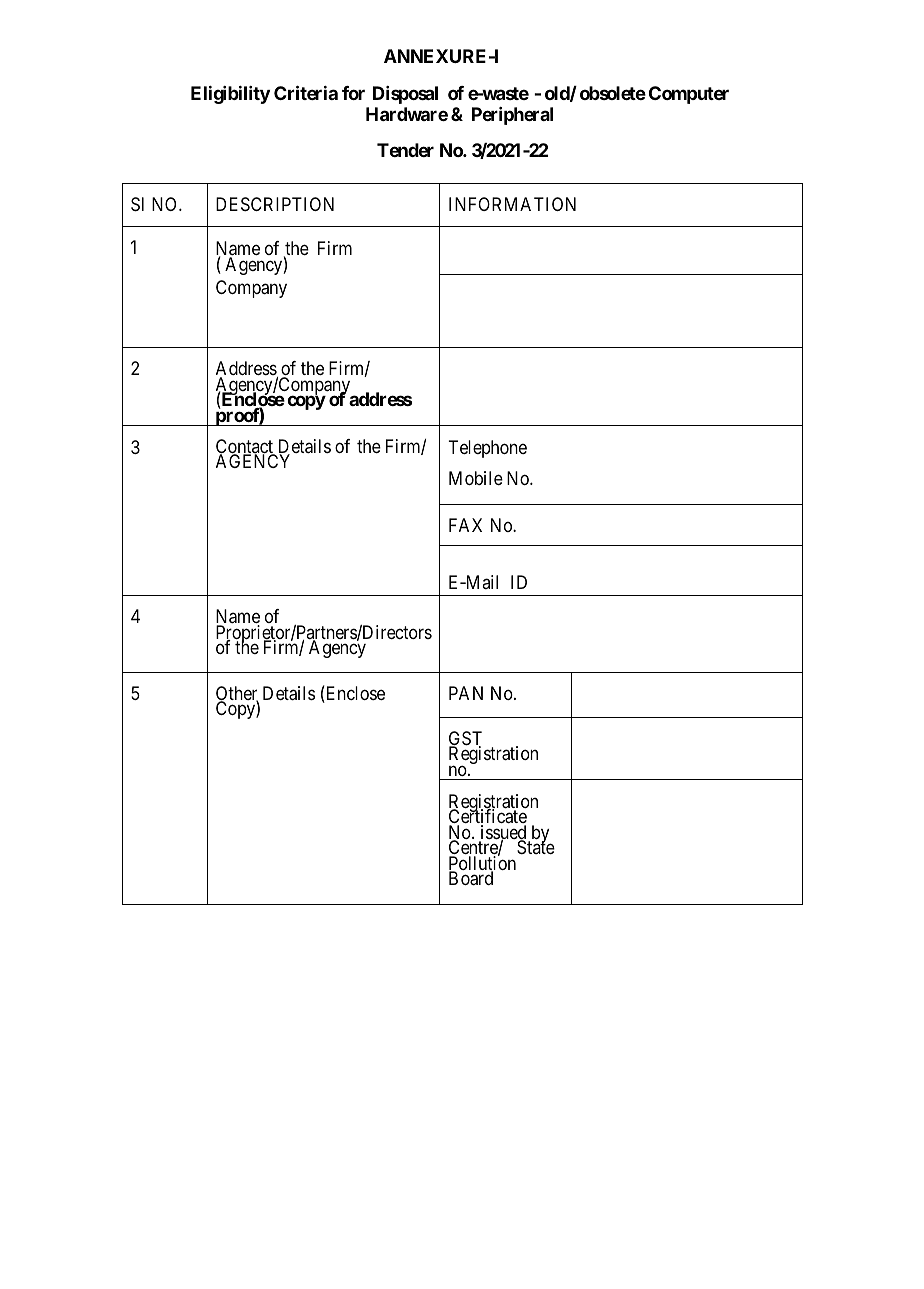  I want to click on obsolete, so click(613, 93).
